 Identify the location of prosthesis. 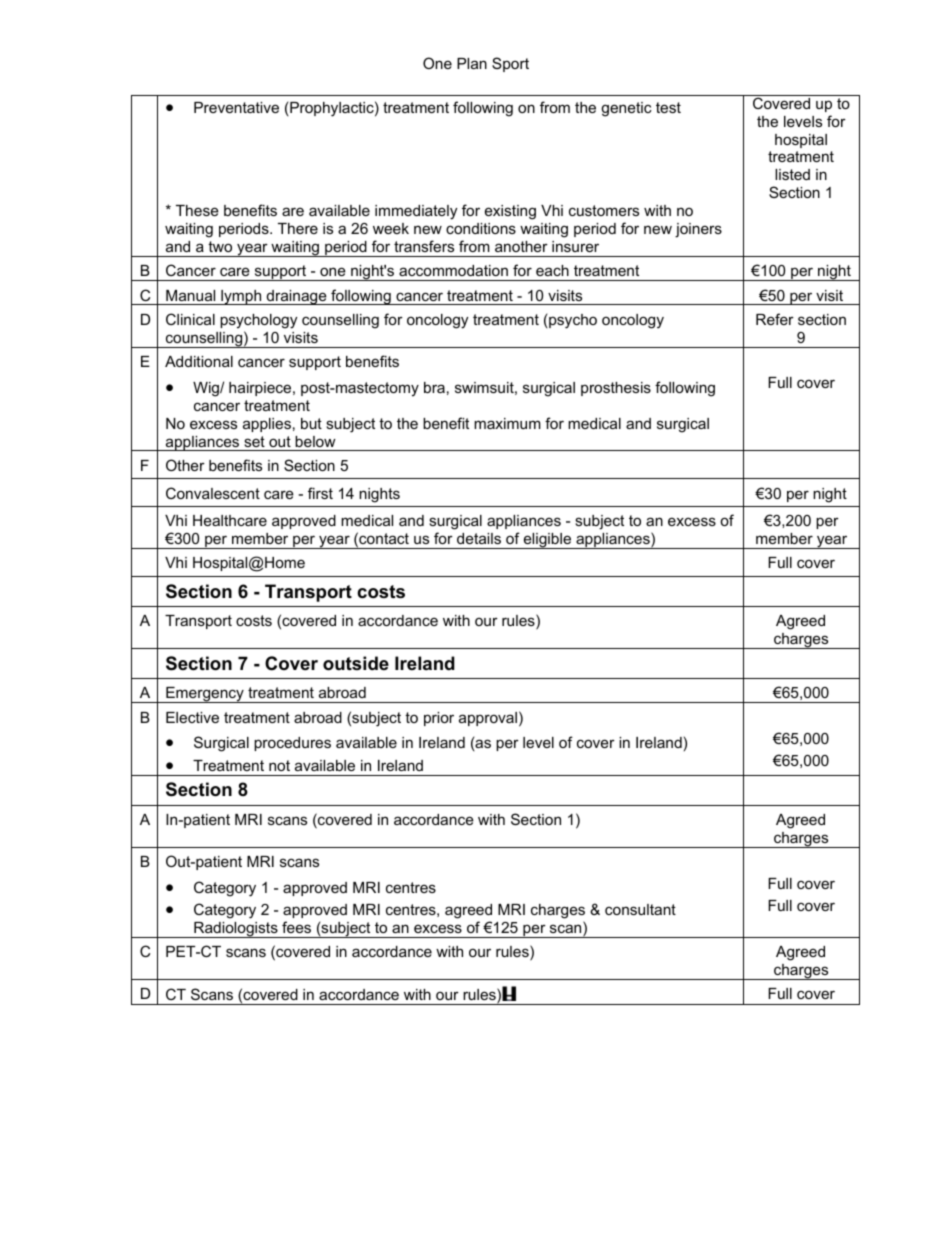
(616, 389).
